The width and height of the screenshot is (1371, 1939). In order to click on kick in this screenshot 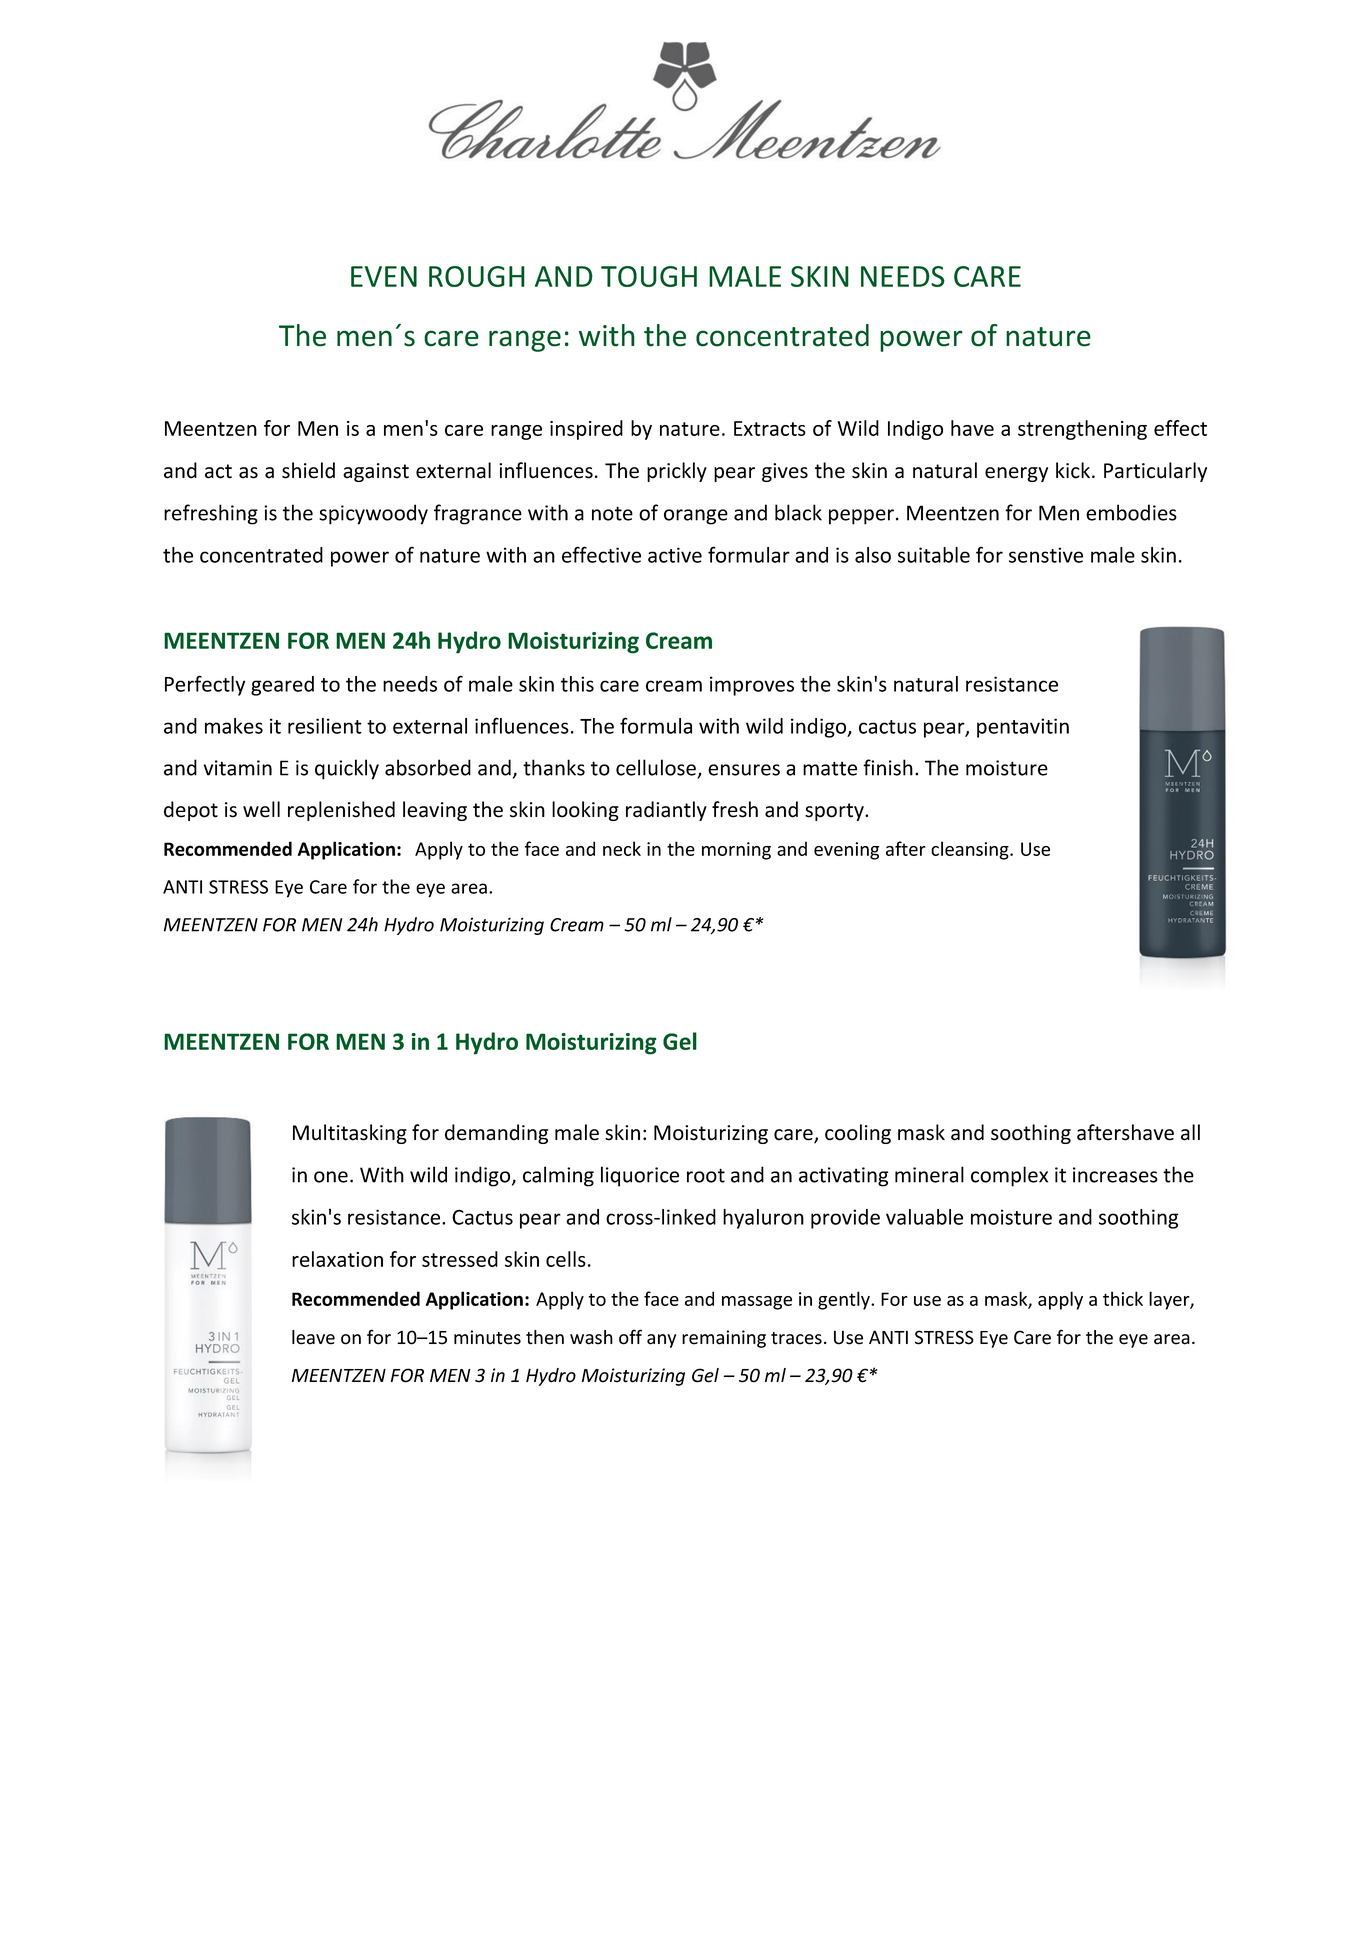, I will do `click(1074, 470)`.
